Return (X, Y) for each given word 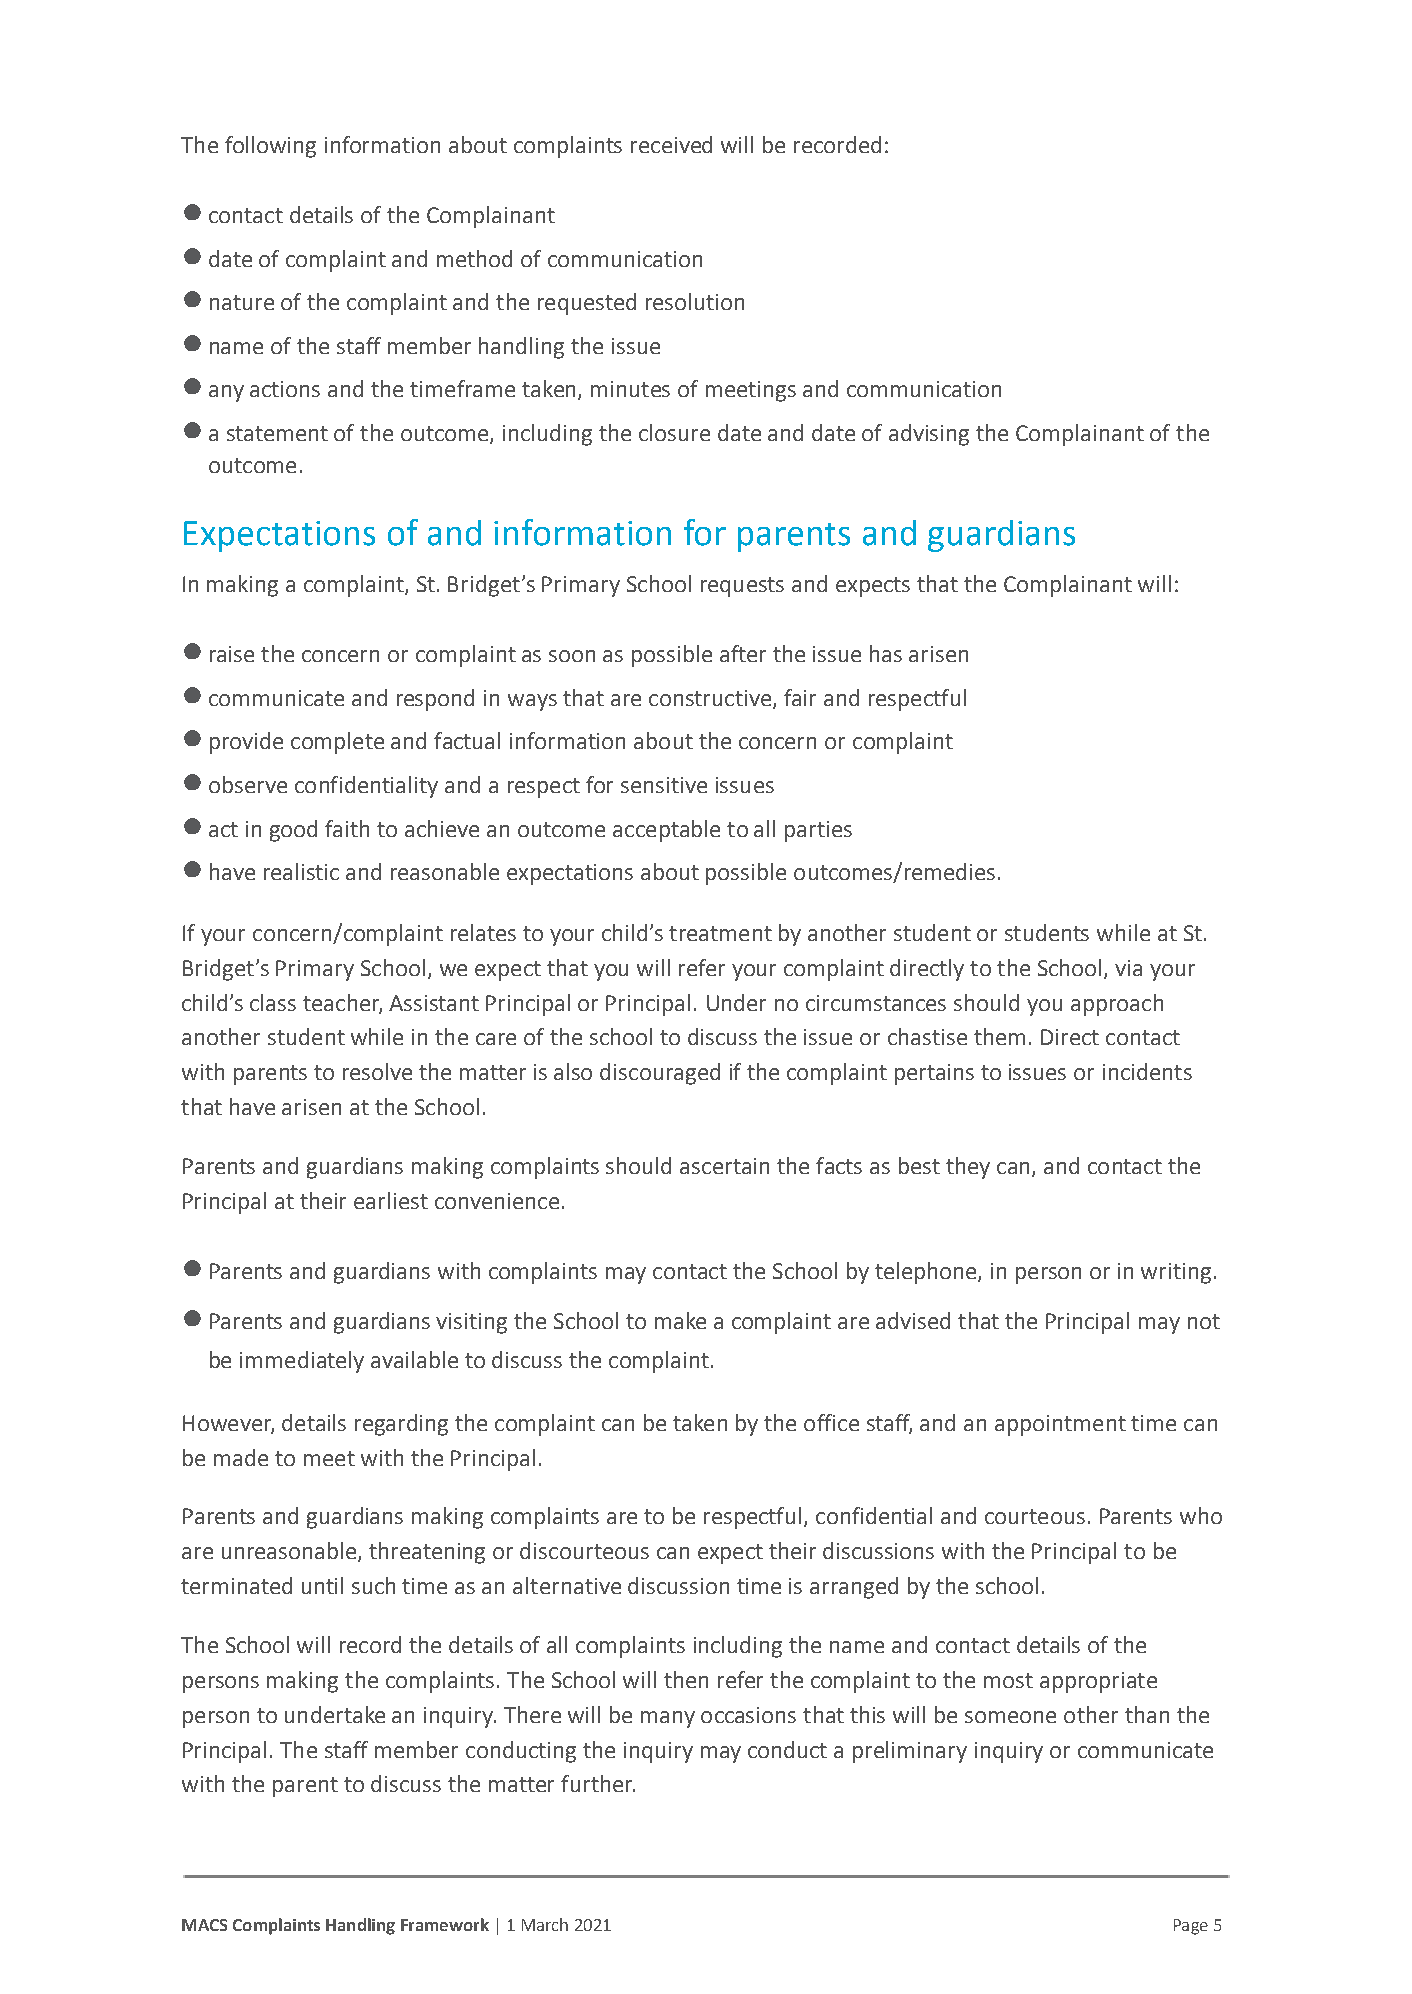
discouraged (660, 1074)
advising (929, 435)
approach (1117, 1005)
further (598, 1783)
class (273, 1002)
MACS (204, 1925)
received (671, 144)
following (270, 147)
